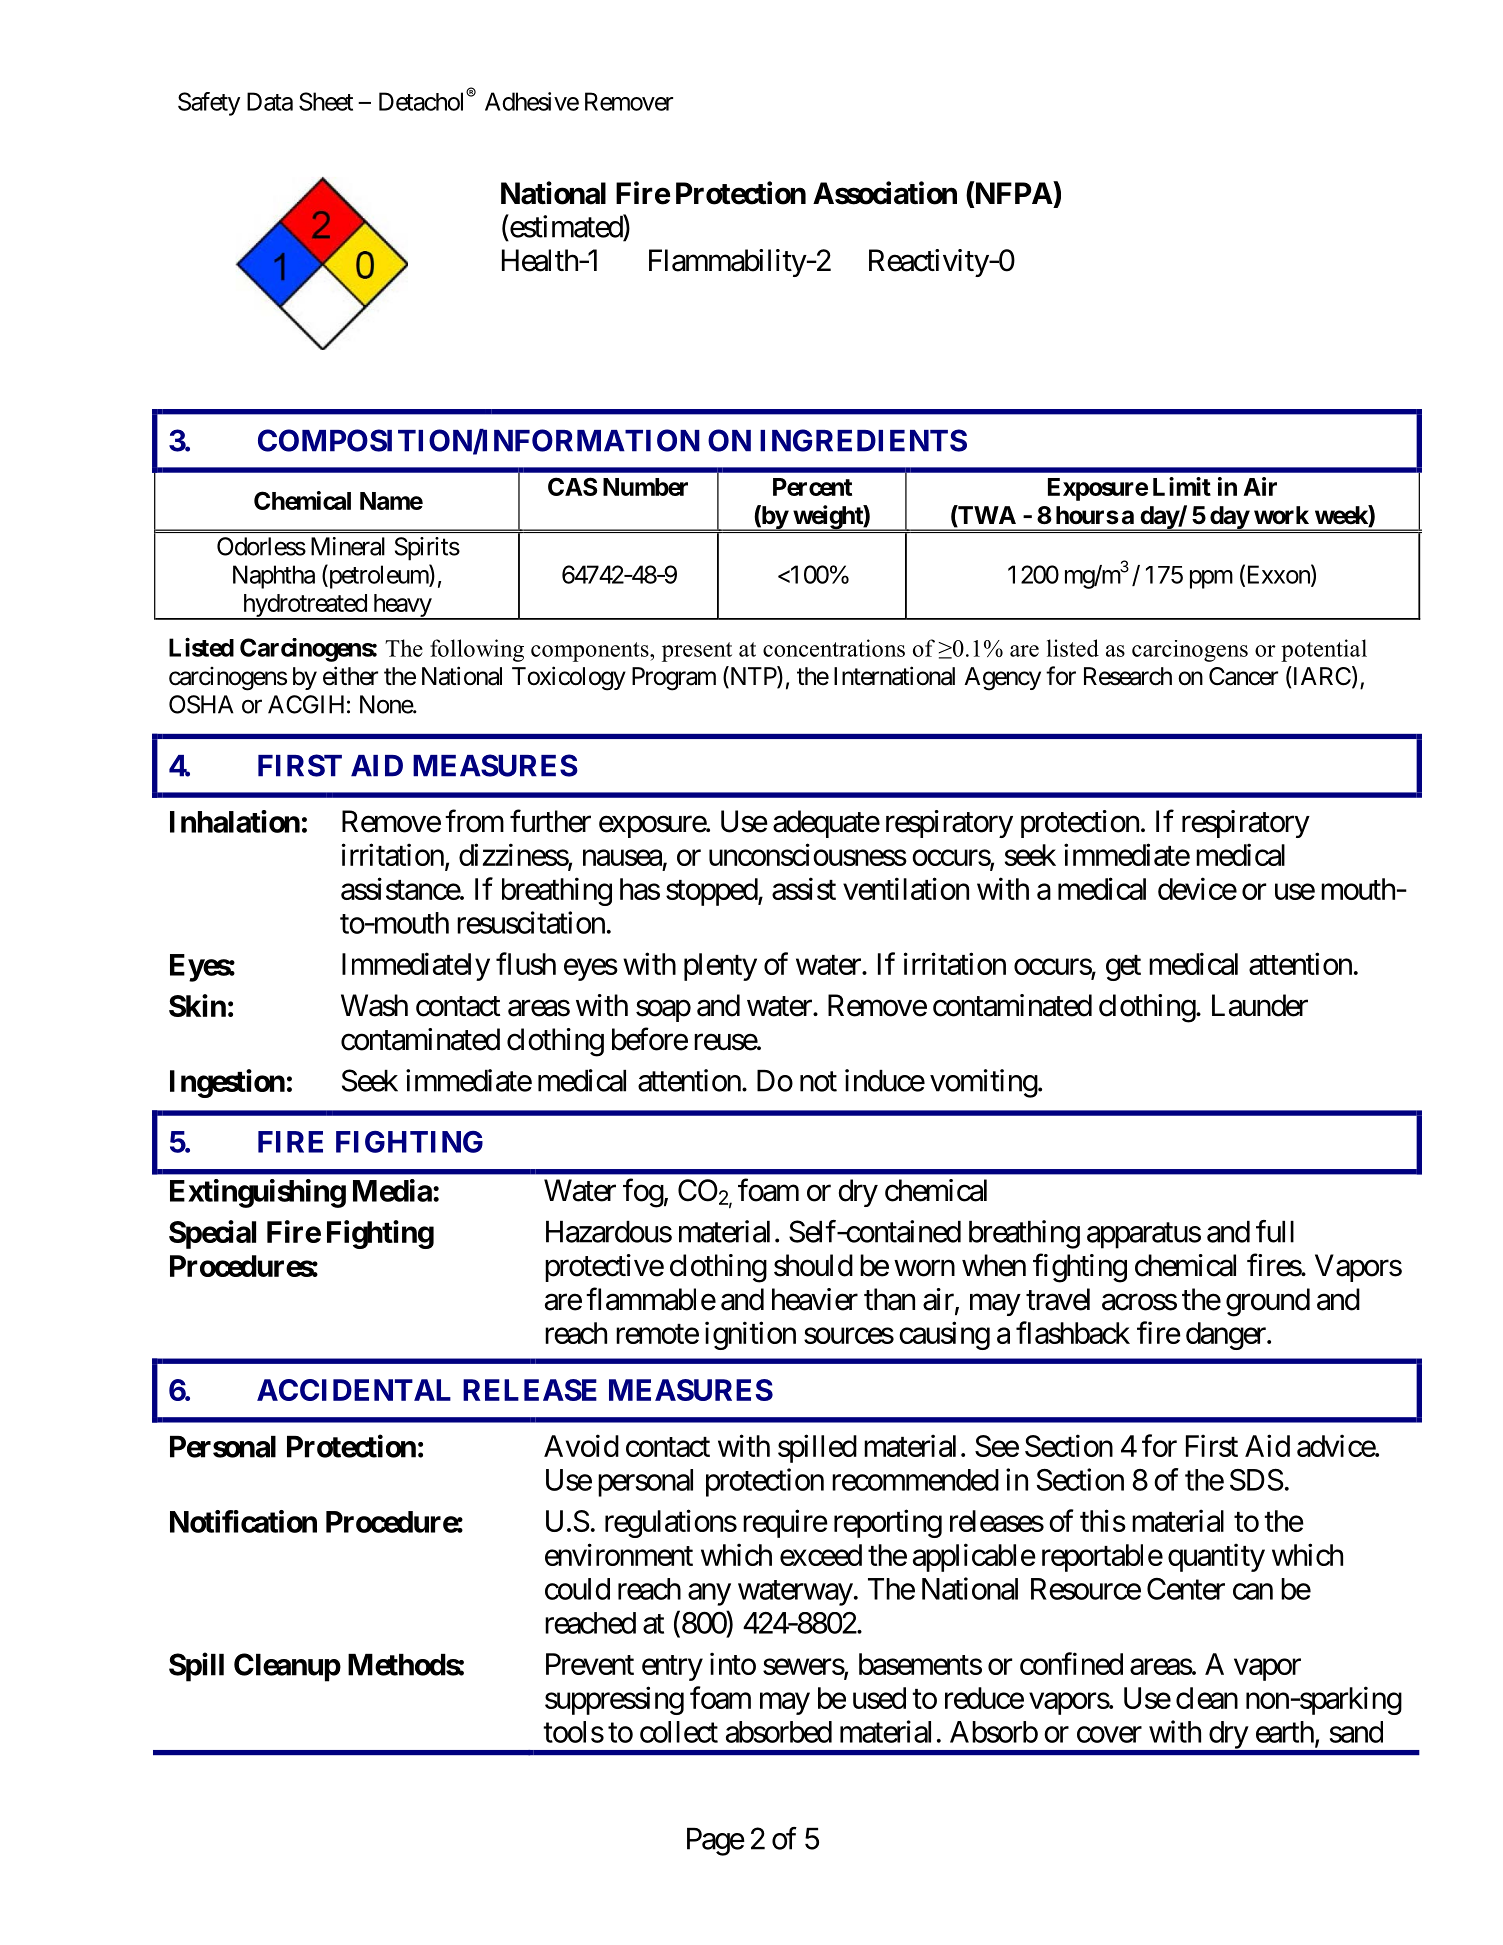 Image resolution: width=1503 pixels, height=1945 pixels. Describe the element at coordinates (1243, 676) in the page. I see `Cancer` at that location.
